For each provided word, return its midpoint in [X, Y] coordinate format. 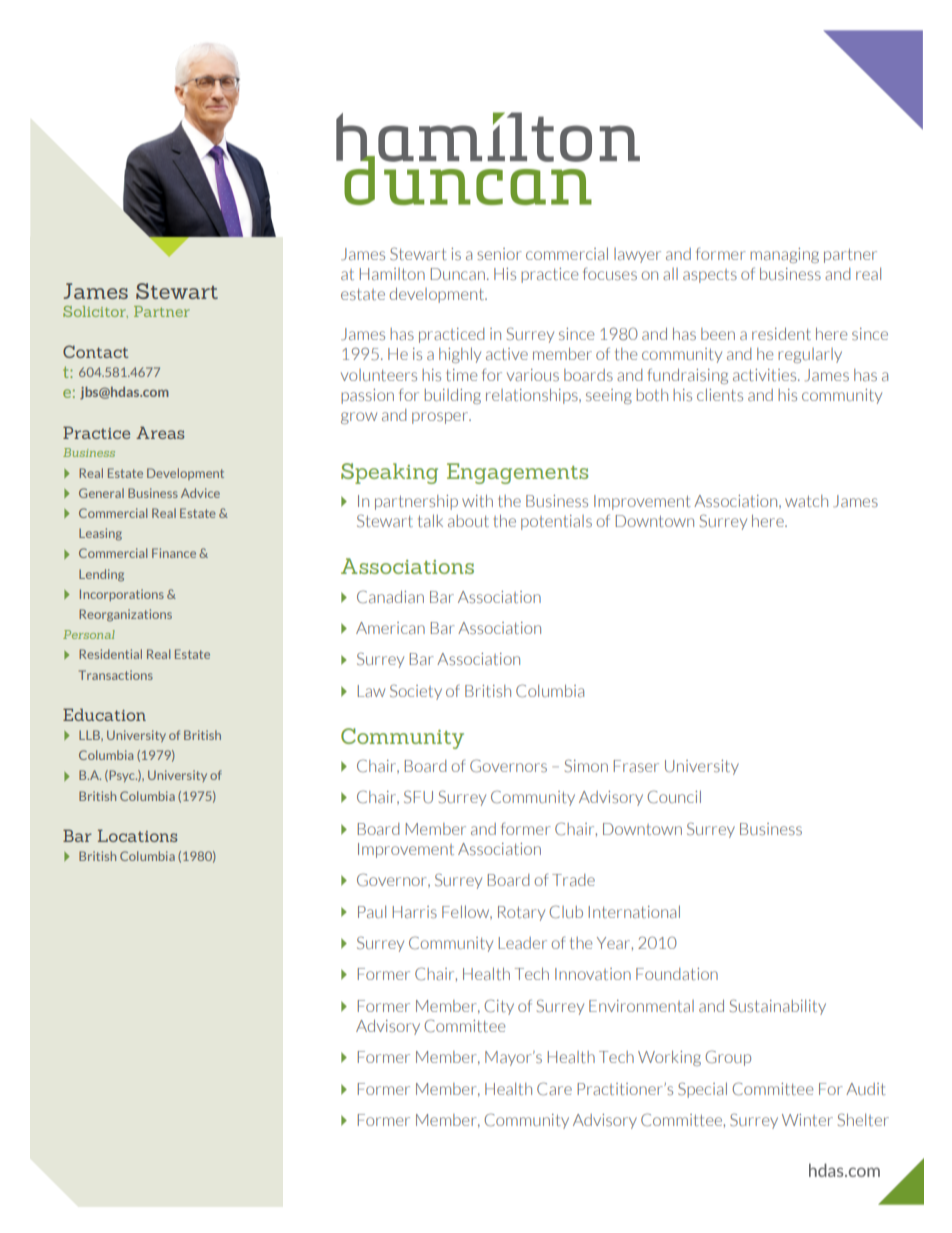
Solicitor [95, 312]
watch [806, 501]
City [499, 1007]
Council [674, 796]
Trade [573, 880]
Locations [137, 835]
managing [784, 255]
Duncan [458, 274]
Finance [174, 553]
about [468, 521]
